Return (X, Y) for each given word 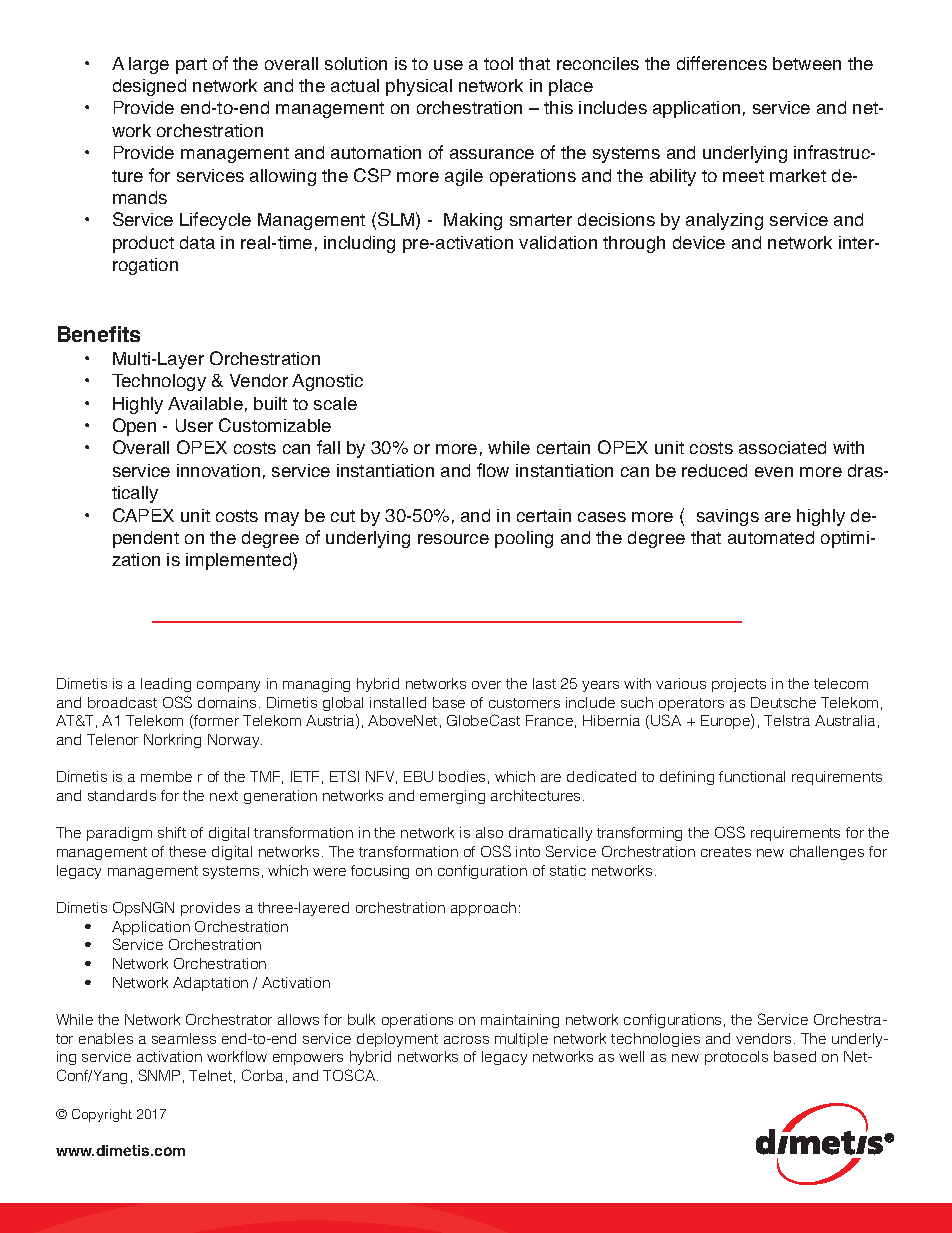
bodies (462, 776)
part (191, 66)
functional (752, 776)
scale (335, 403)
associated (782, 447)
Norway (235, 741)
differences (722, 63)
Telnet (210, 1075)
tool (498, 63)
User (194, 425)
